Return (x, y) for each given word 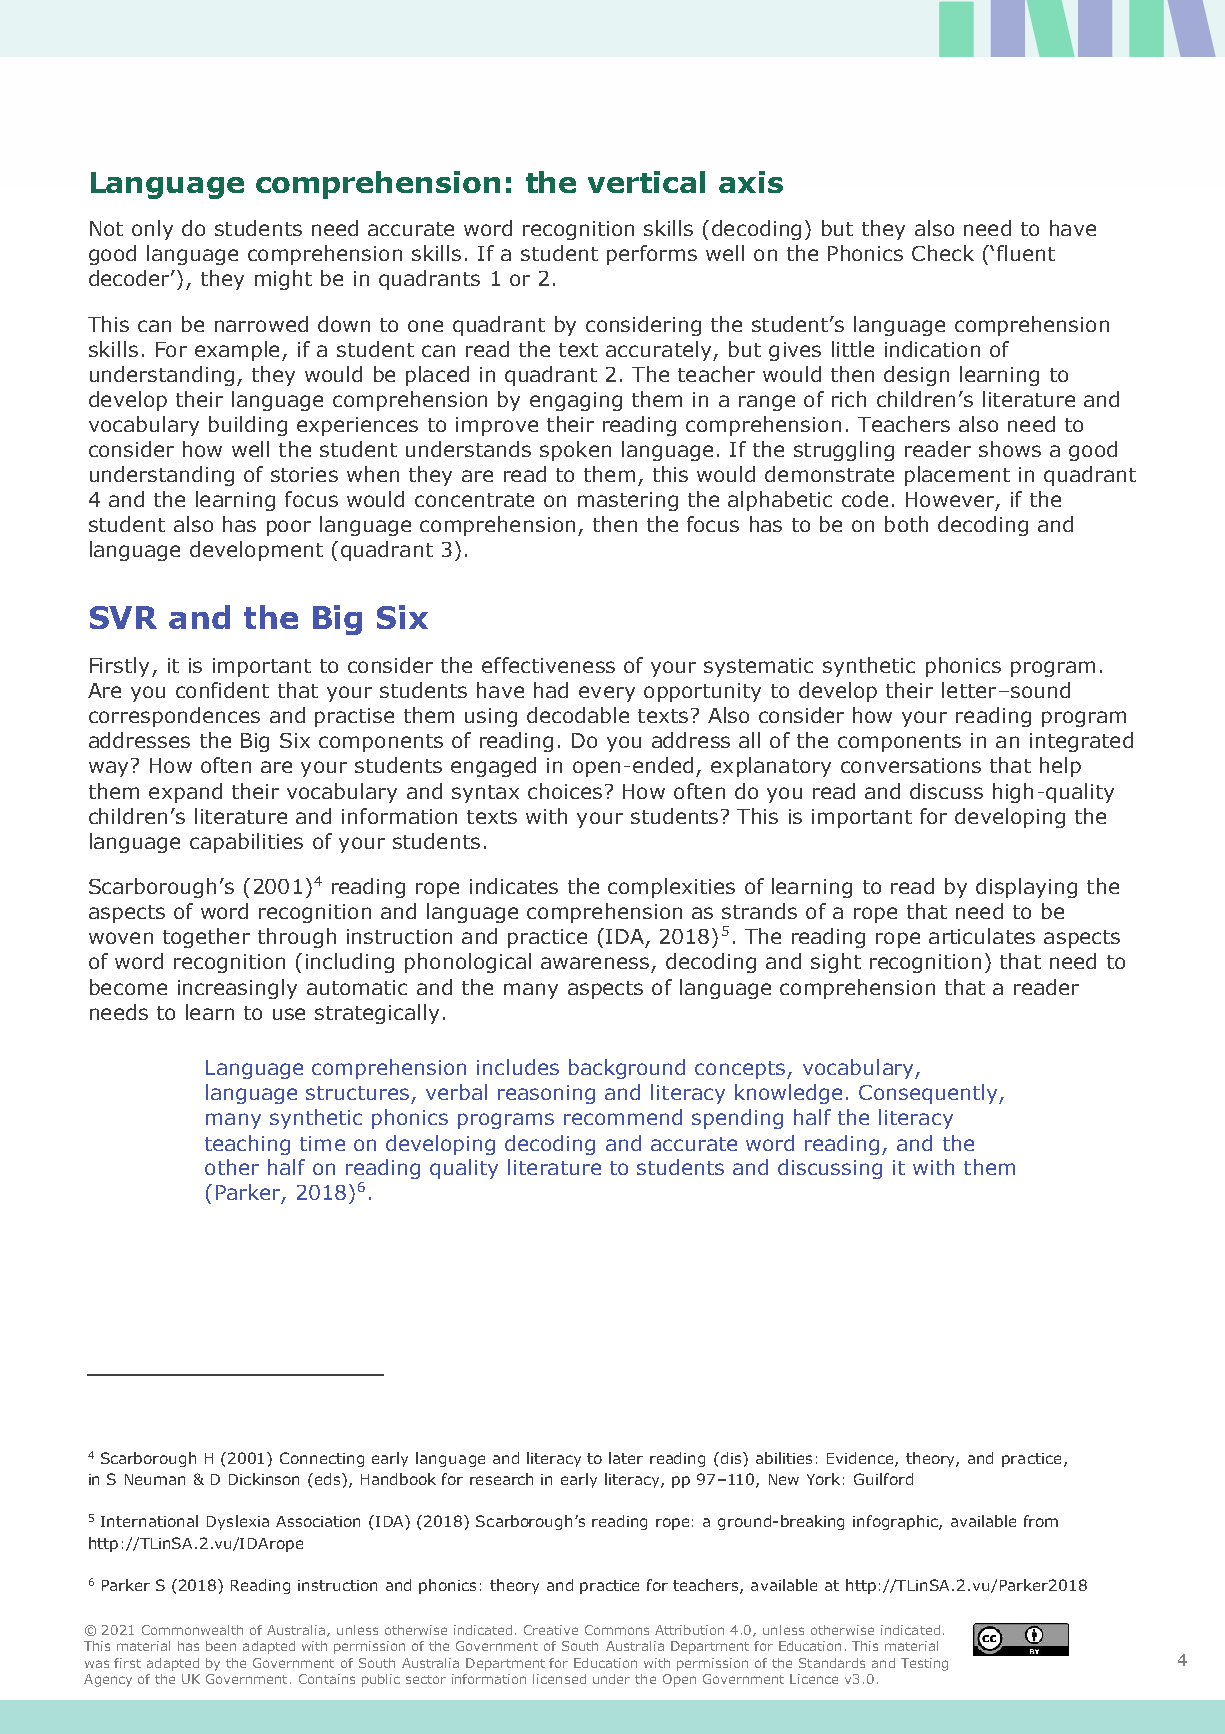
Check (943, 253)
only (152, 230)
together (206, 938)
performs (652, 255)
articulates (982, 936)
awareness (595, 963)
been (221, 1646)
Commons (617, 1630)
